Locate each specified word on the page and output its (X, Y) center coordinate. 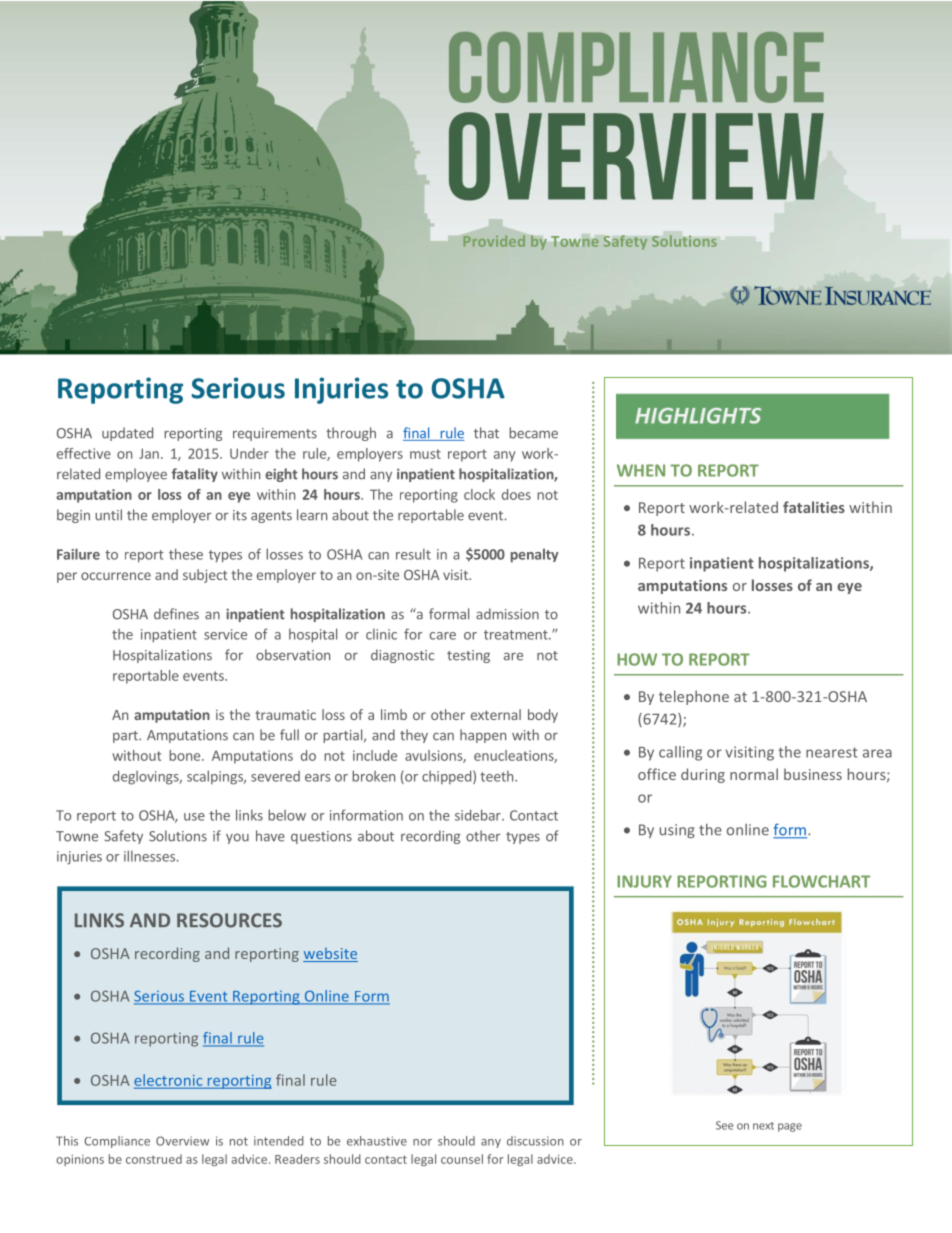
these (186, 554)
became (533, 433)
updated (127, 434)
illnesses (149, 856)
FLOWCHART (821, 881)
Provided (494, 241)
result (413, 554)
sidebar (479, 815)
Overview (183, 1141)
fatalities (814, 507)
